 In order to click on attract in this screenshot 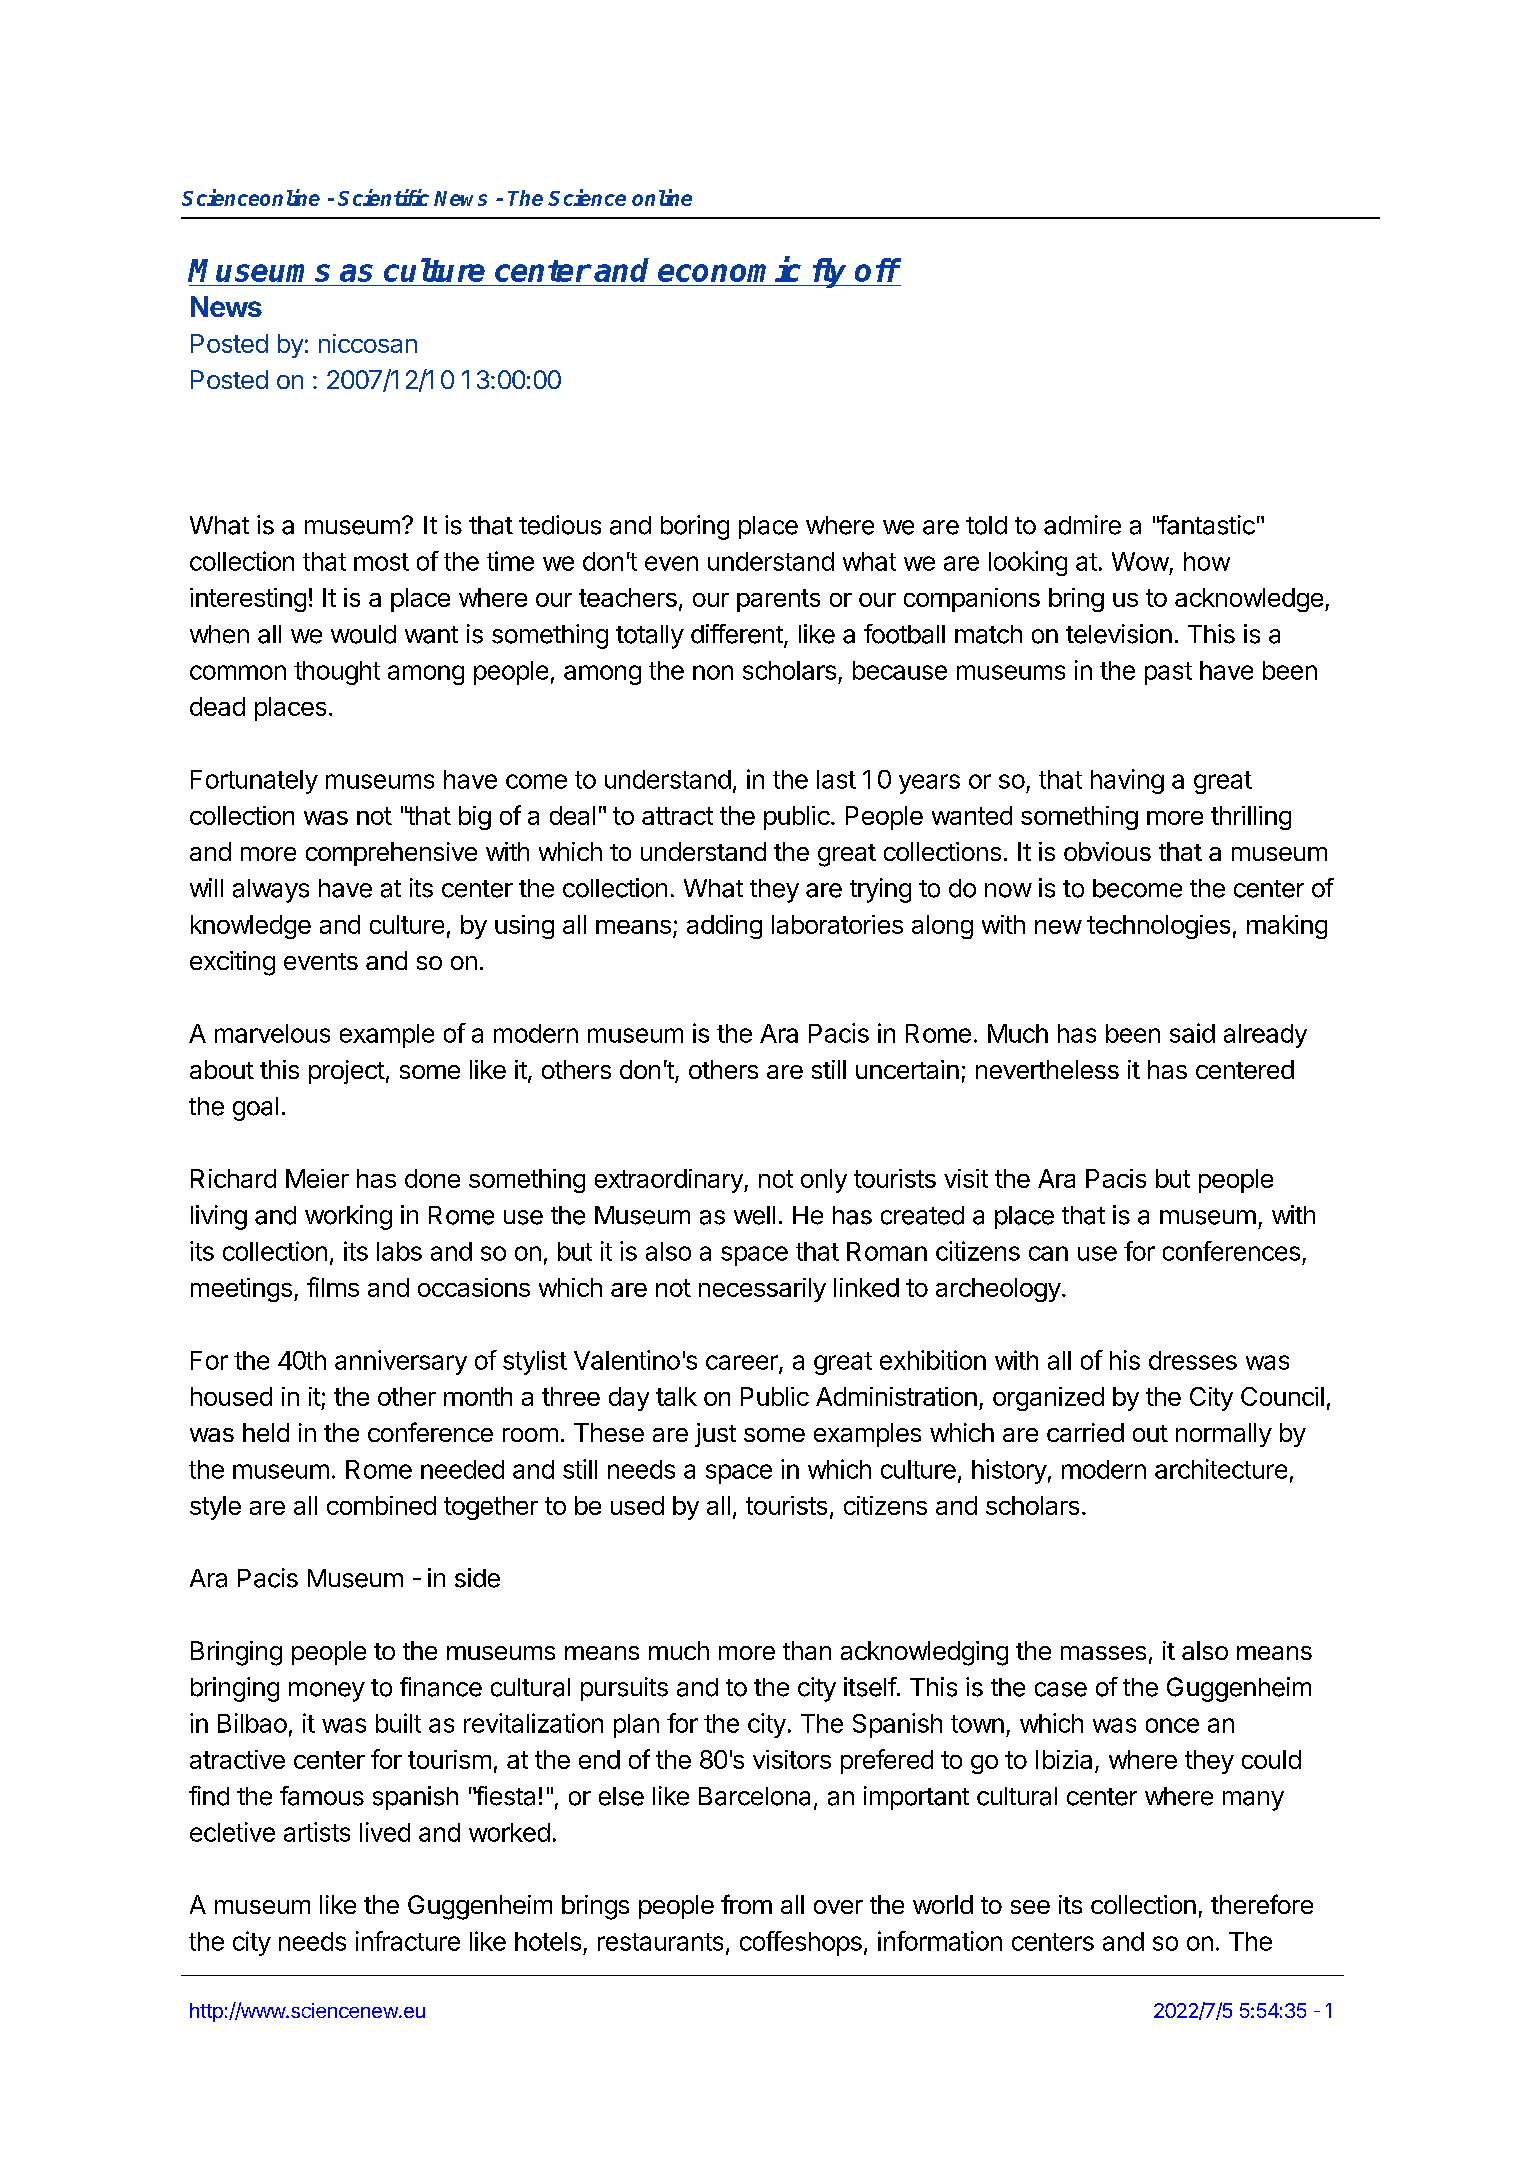, I will do `click(677, 816)`.
